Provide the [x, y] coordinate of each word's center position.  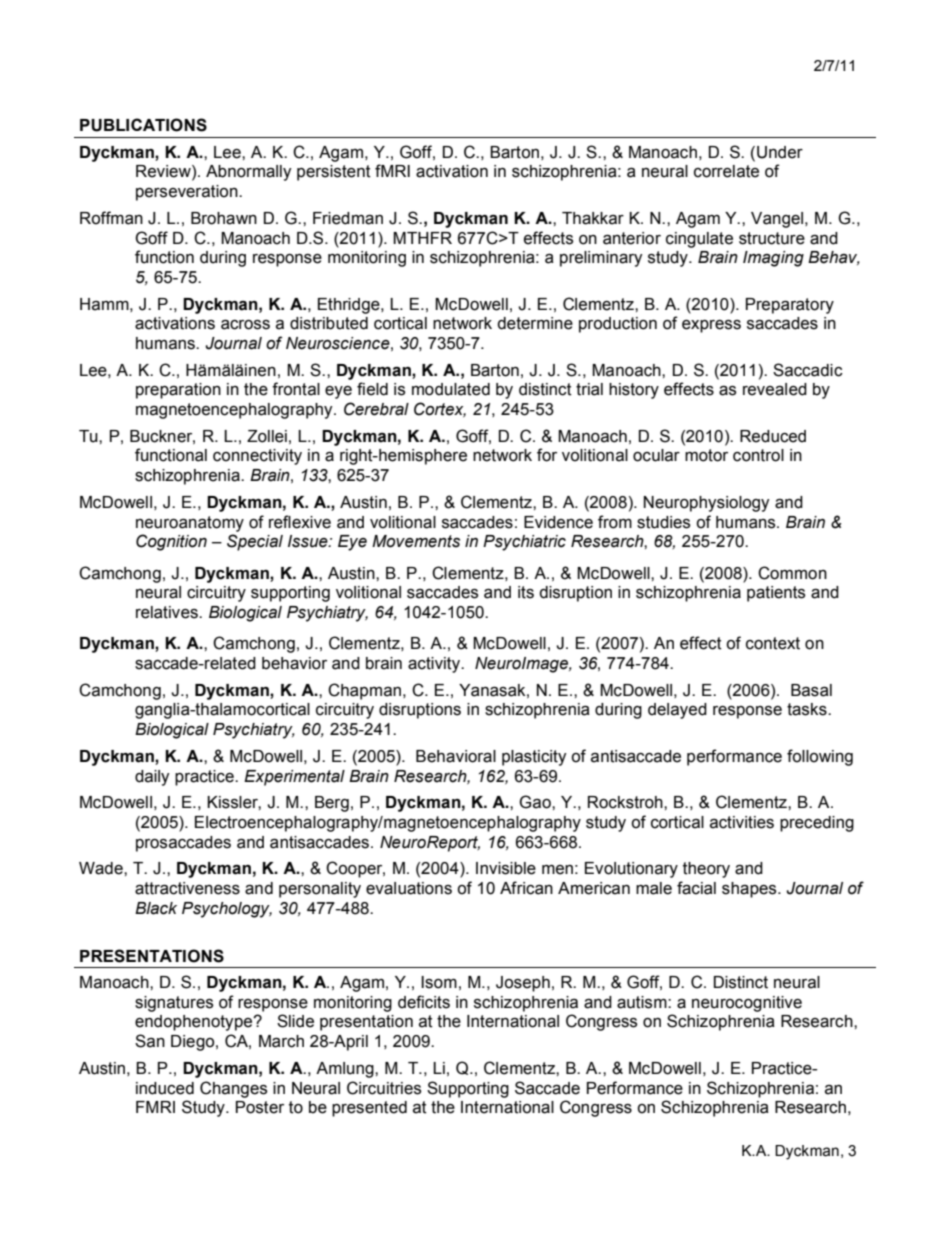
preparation [178, 391]
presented [369, 1109]
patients [776, 594]
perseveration [188, 193]
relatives [168, 612]
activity [435, 665]
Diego [194, 1043]
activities [742, 822]
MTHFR [422, 238]
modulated [451, 389]
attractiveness [187, 888]
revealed [775, 389]
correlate [726, 171]
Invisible [506, 868]
